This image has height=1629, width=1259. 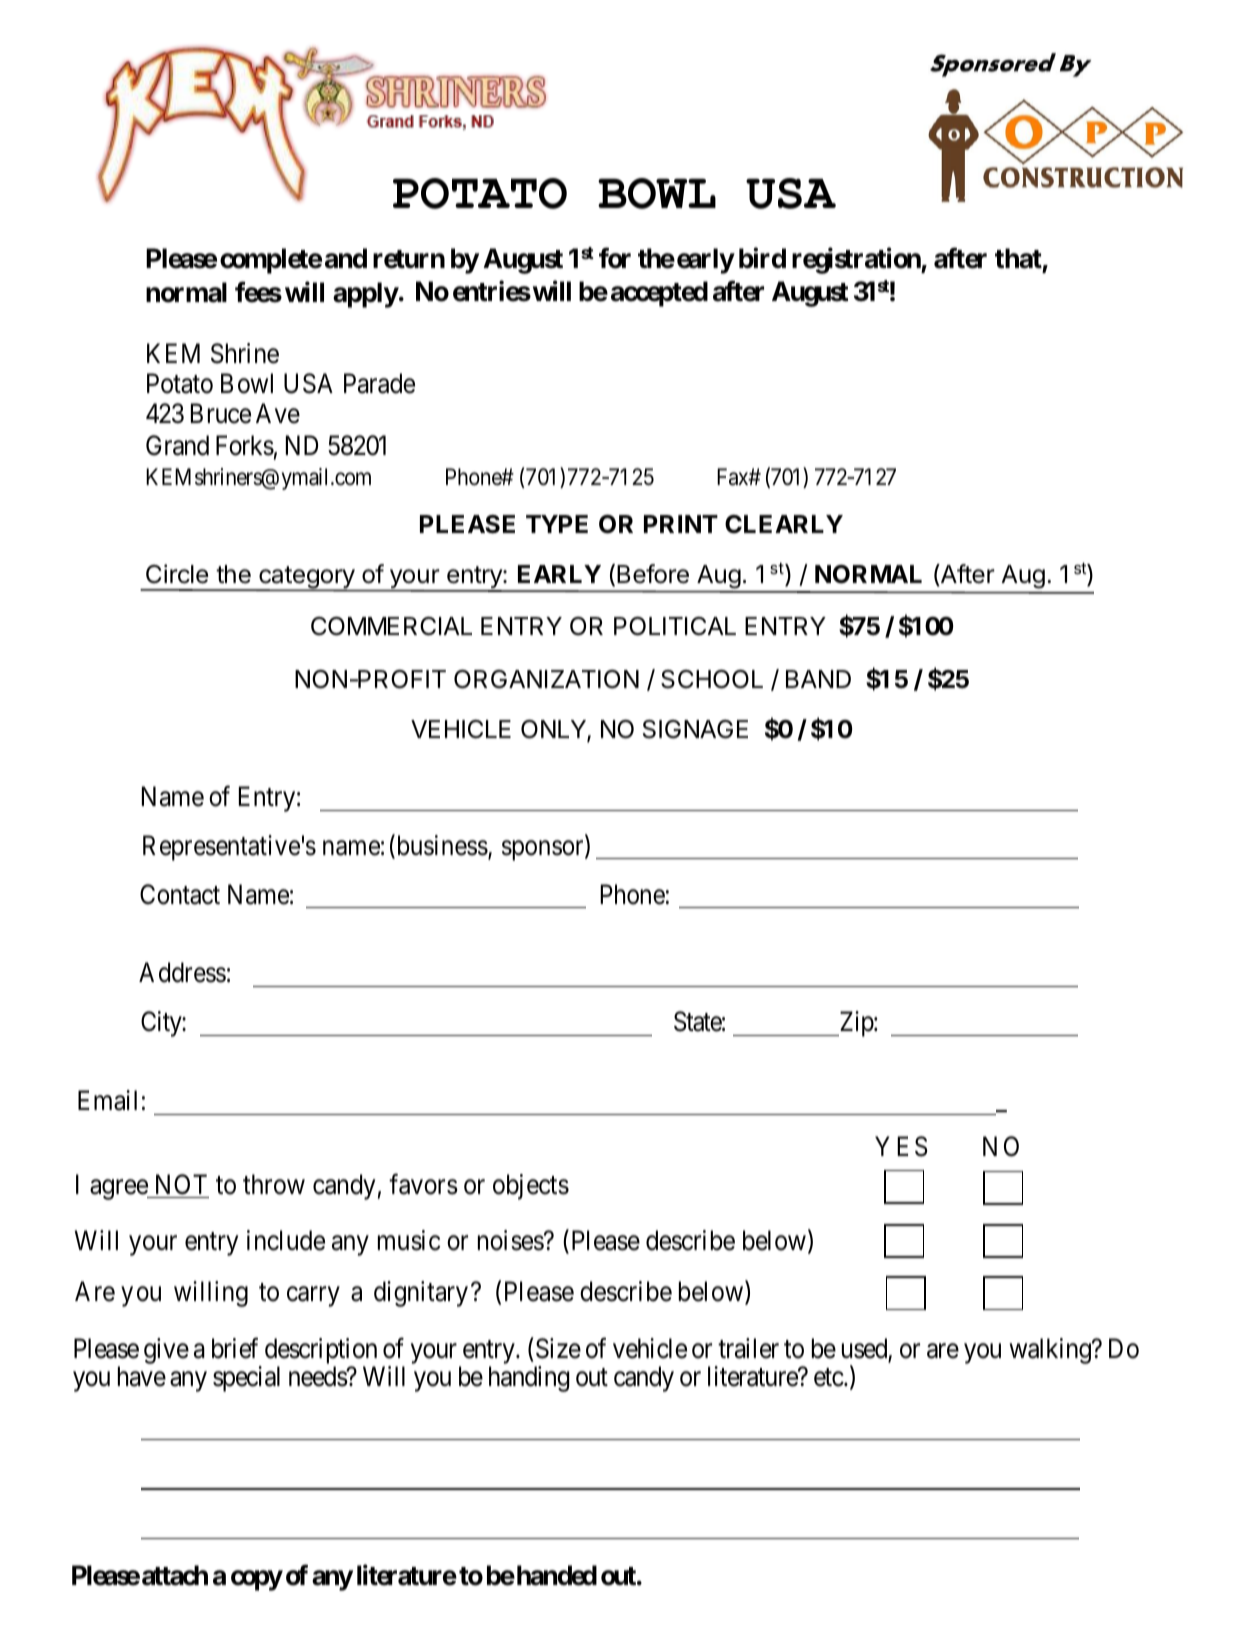 What do you see at coordinates (257, 1580) in the image?
I see `copy` at bounding box center [257, 1580].
